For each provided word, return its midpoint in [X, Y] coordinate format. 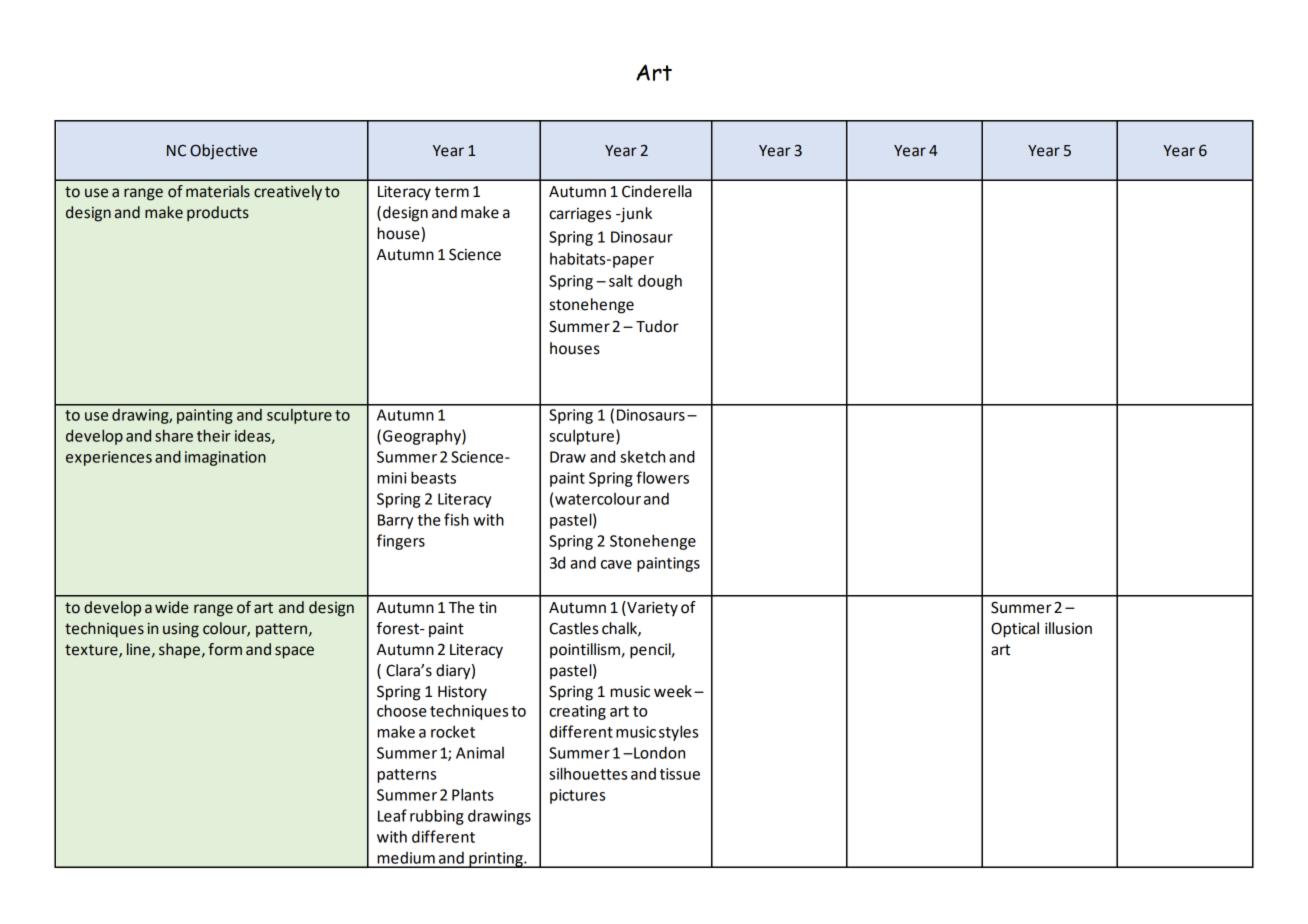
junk [635, 215]
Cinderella [657, 191]
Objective [223, 152]
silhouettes [588, 773]
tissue [680, 774]
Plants [473, 794]
